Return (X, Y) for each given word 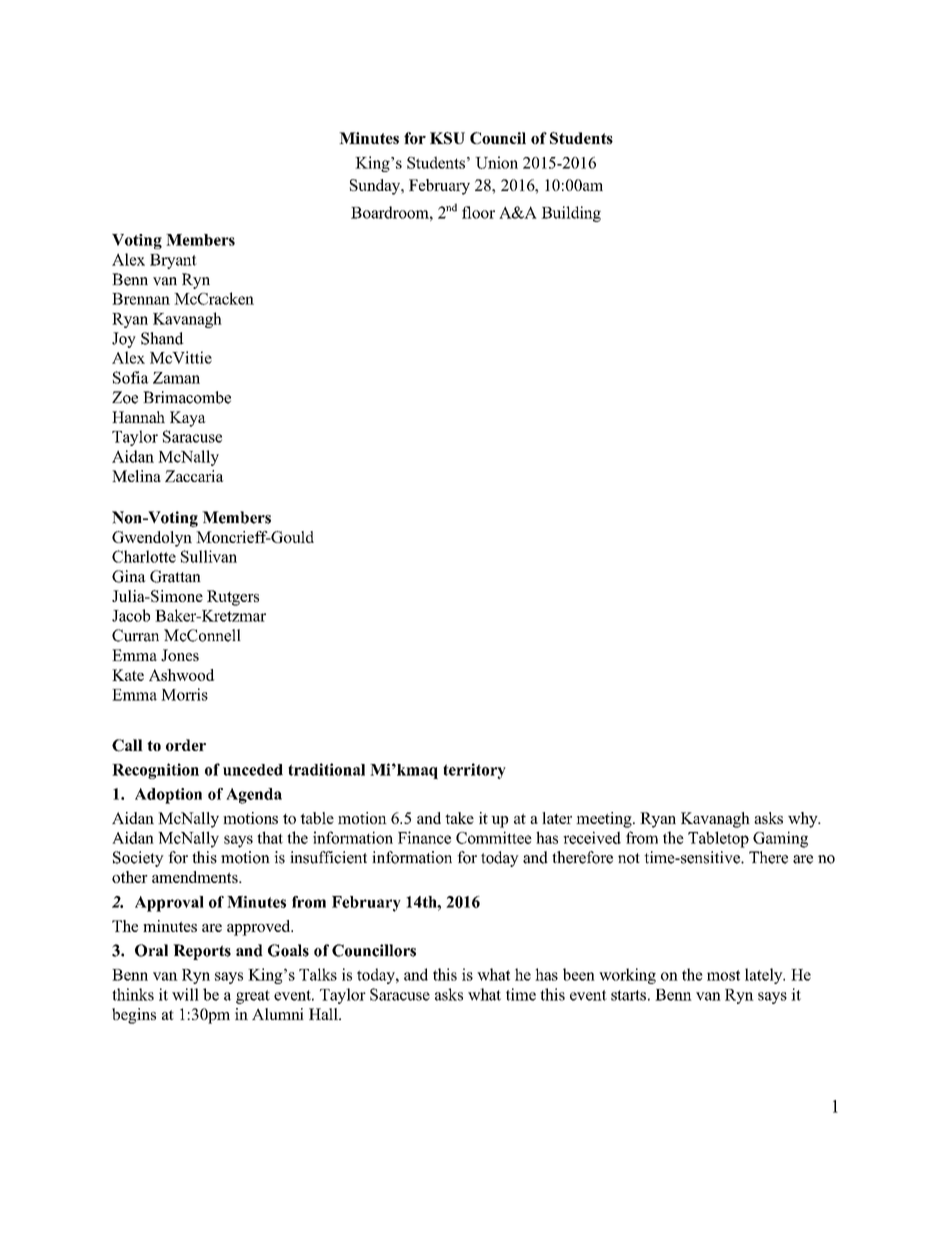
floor (478, 212)
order (186, 745)
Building (571, 214)
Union (496, 162)
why (804, 820)
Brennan (141, 299)
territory (474, 771)
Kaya (188, 419)
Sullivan (209, 556)
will (185, 994)
